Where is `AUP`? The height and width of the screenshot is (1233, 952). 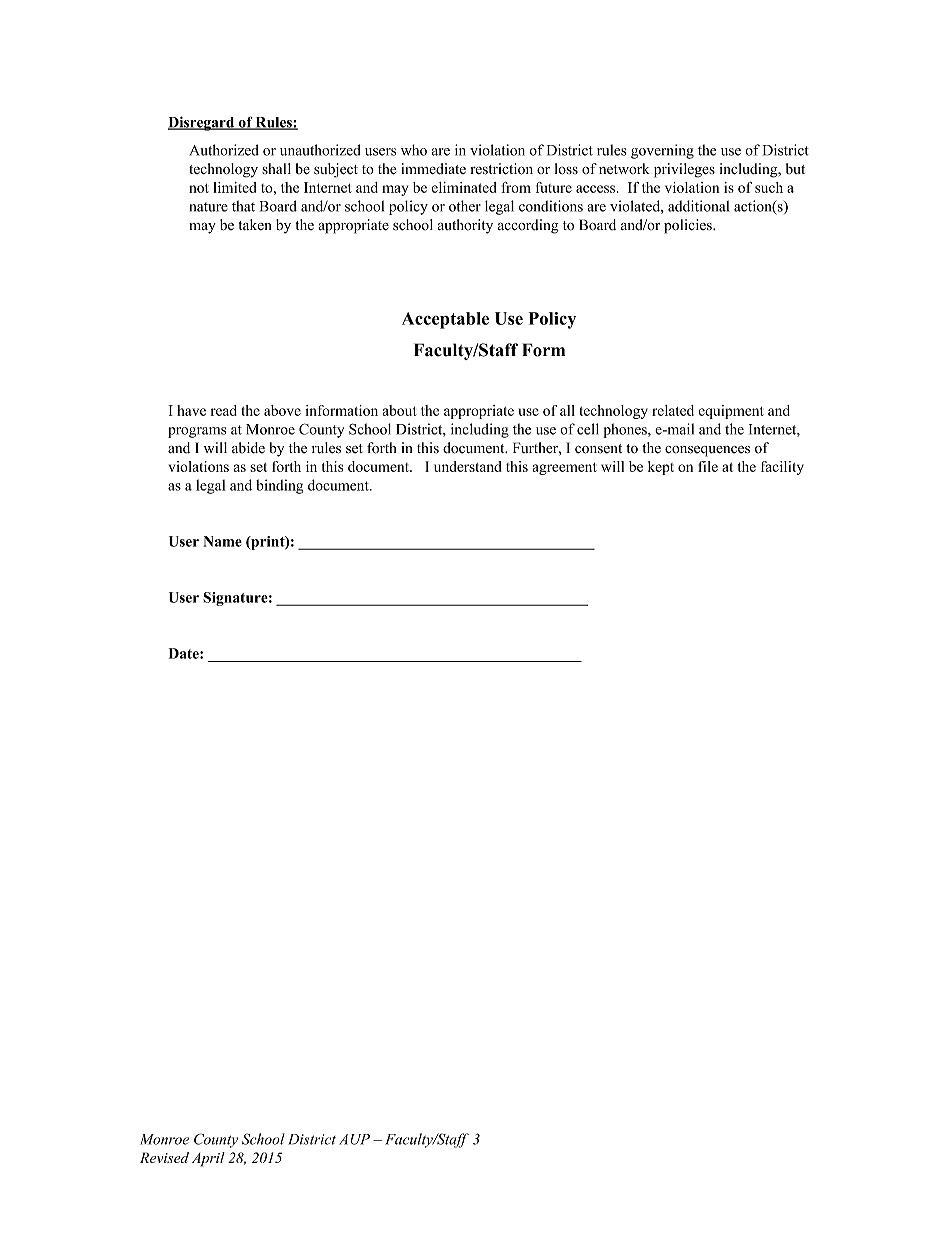 AUP is located at coordinates (354, 1139).
